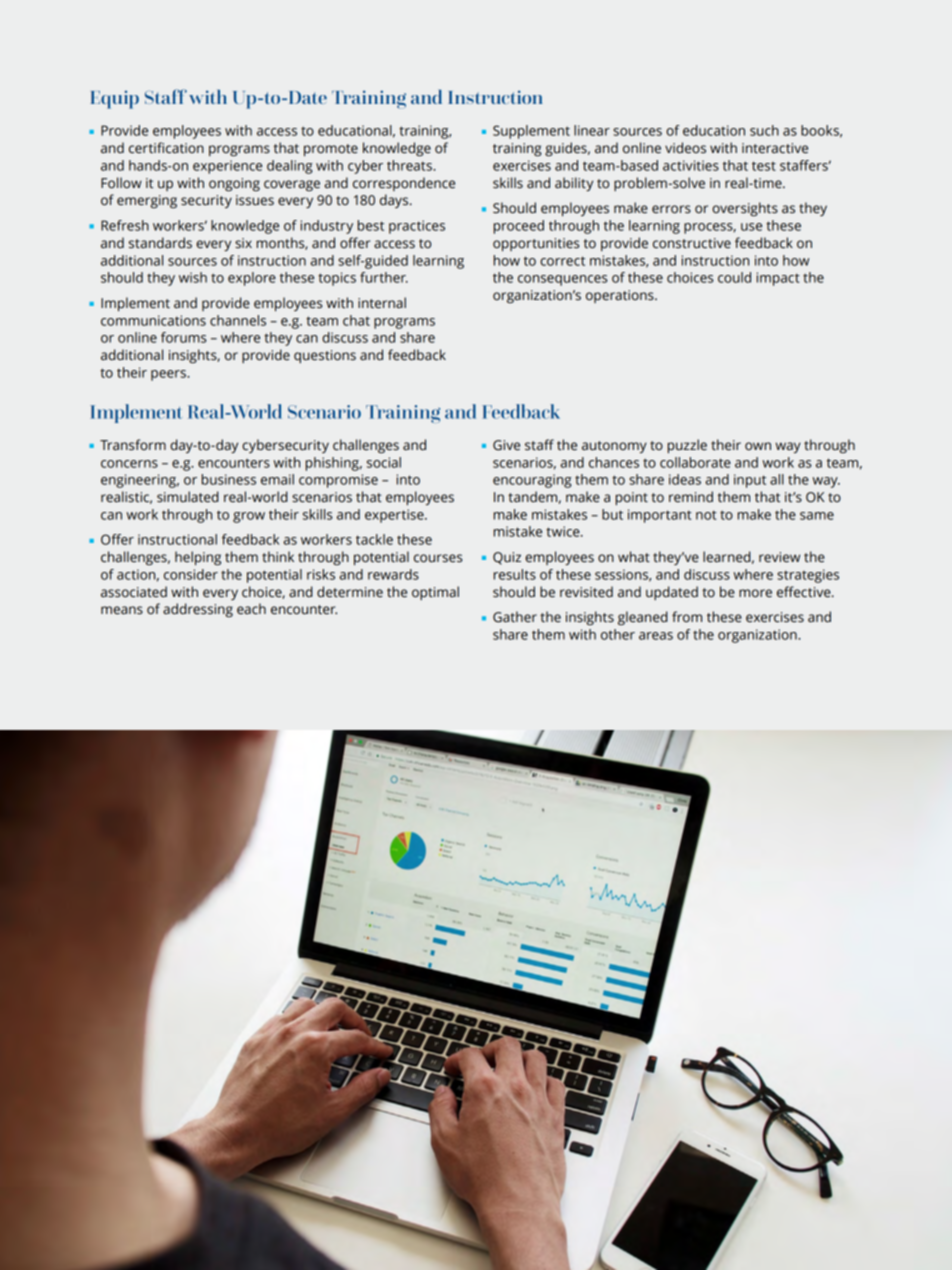  Describe the element at coordinates (166, 148) in the image. I see `certification` at that location.
